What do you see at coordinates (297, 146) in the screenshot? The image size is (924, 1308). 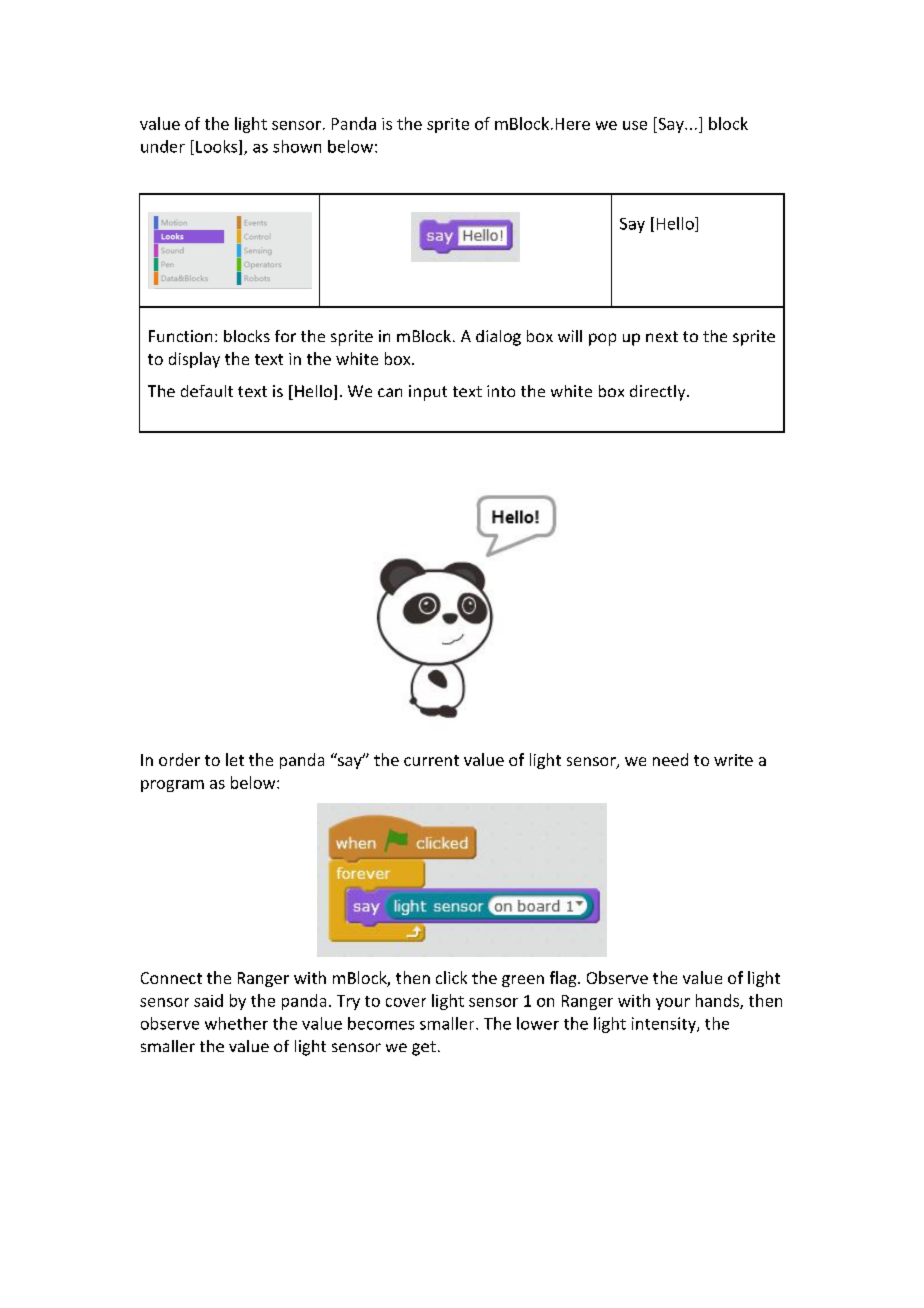 I see `shown` at bounding box center [297, 146].
